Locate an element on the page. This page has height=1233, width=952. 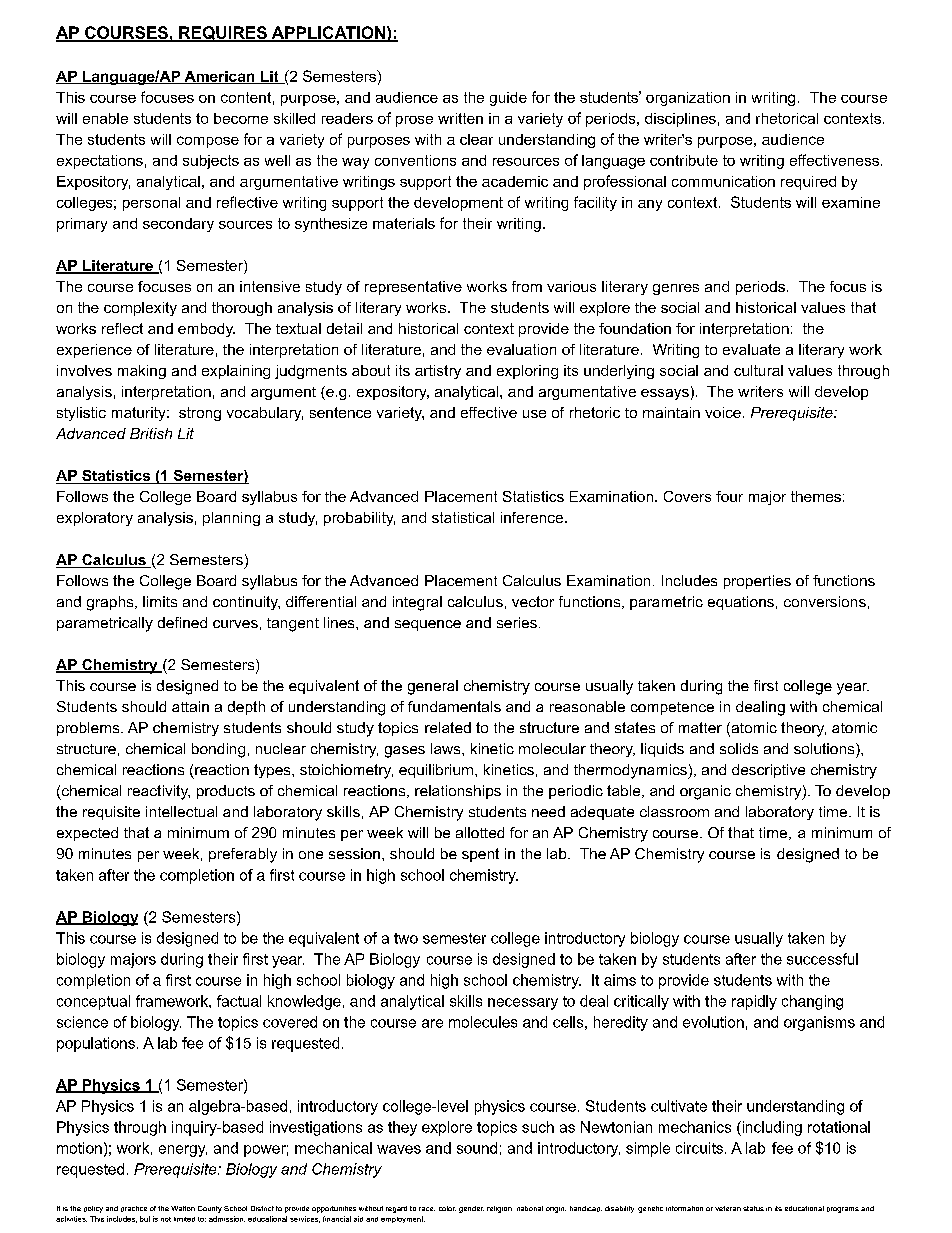
color is located at coordinates (447, 1208).
